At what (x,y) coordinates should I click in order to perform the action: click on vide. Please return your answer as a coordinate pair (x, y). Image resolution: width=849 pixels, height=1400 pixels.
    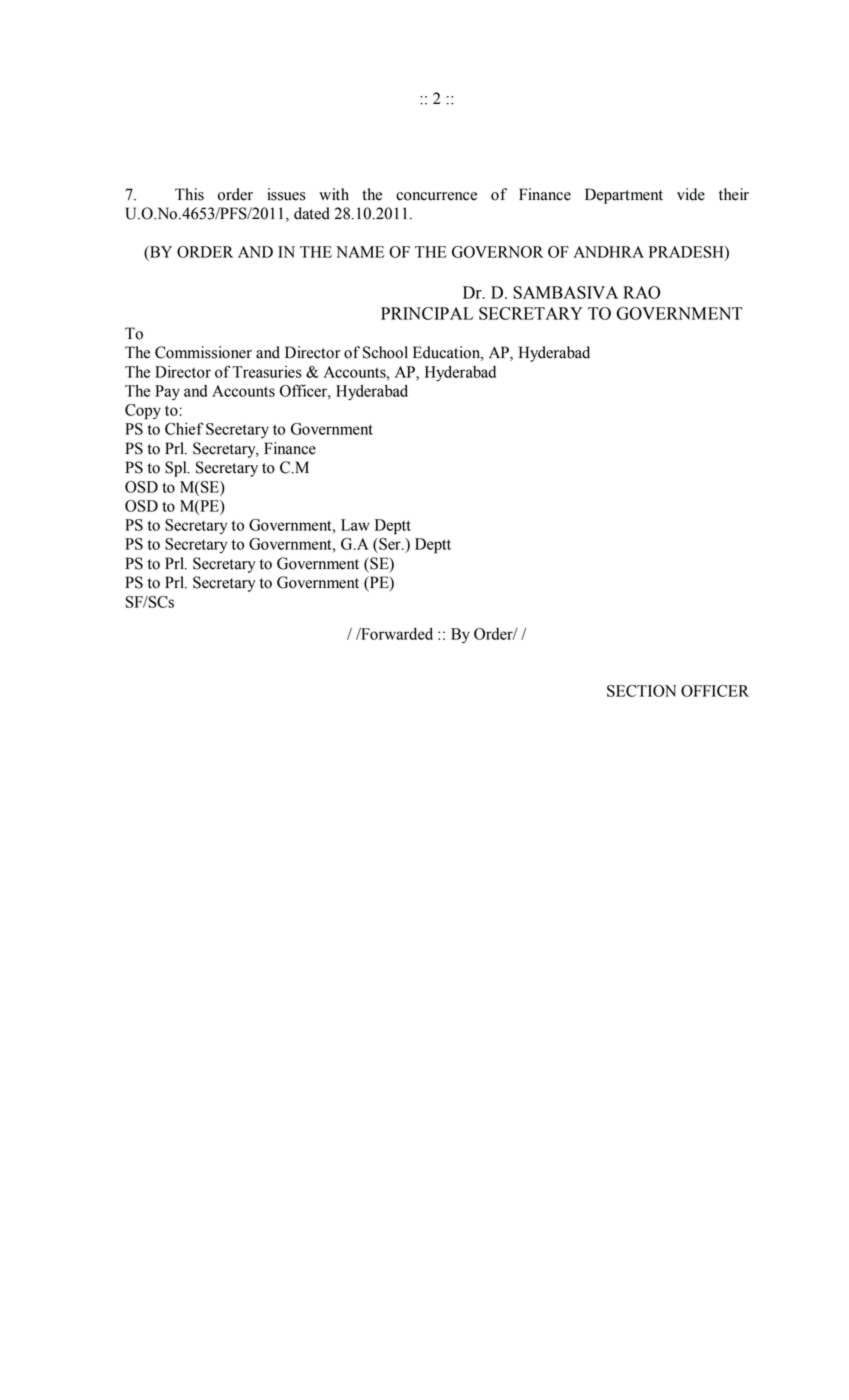
    Looking at the image, I should click on (691, 194).
